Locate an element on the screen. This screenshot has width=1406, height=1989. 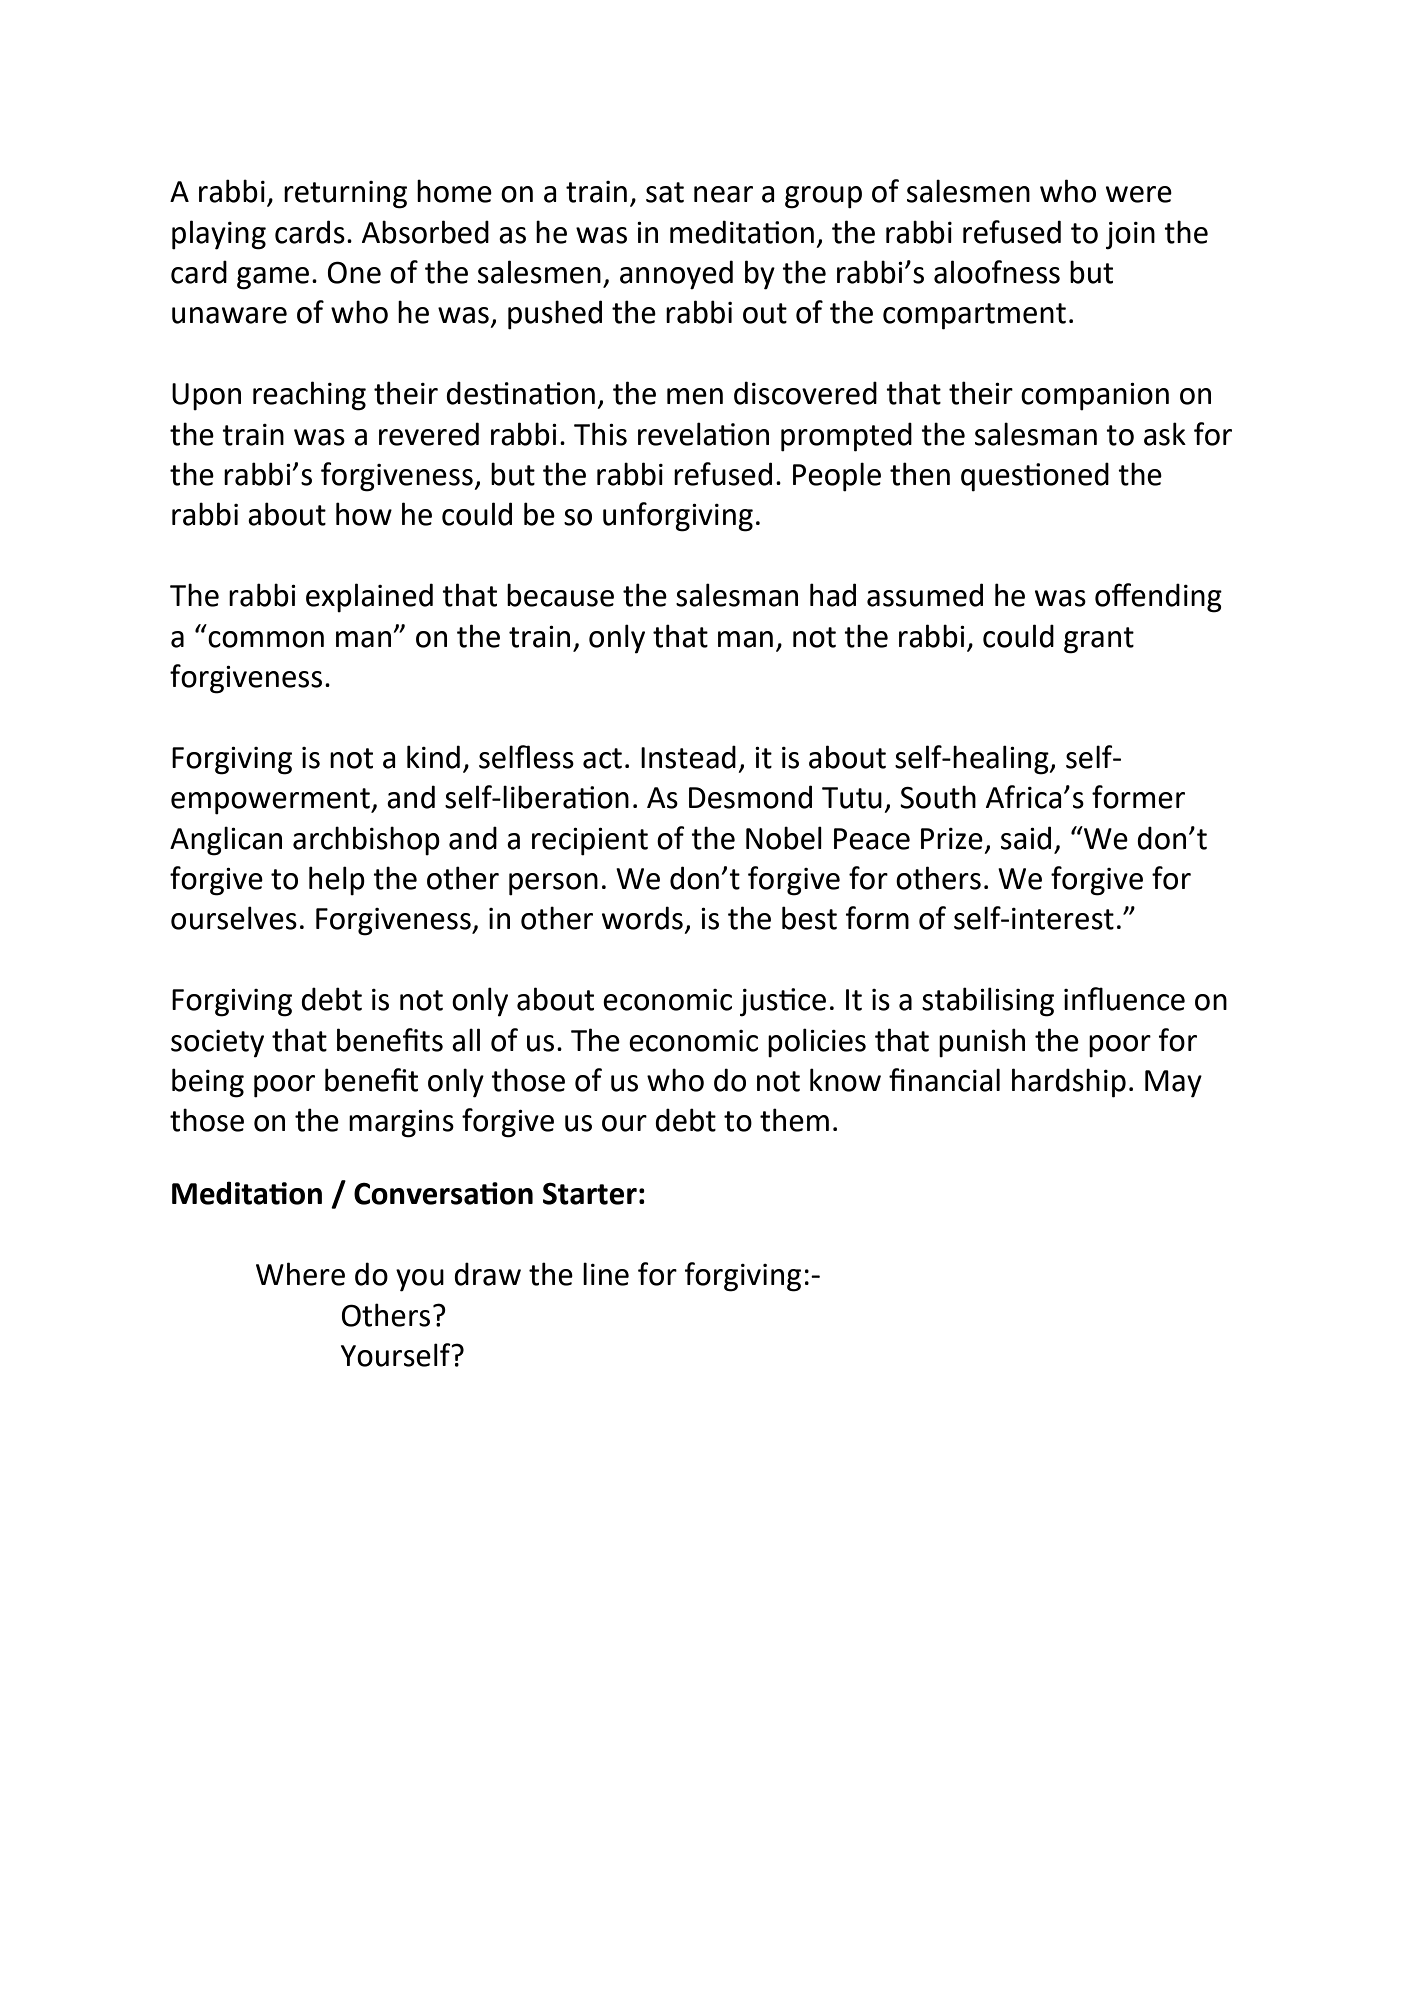
returning is located at coordinates (345, 195).
